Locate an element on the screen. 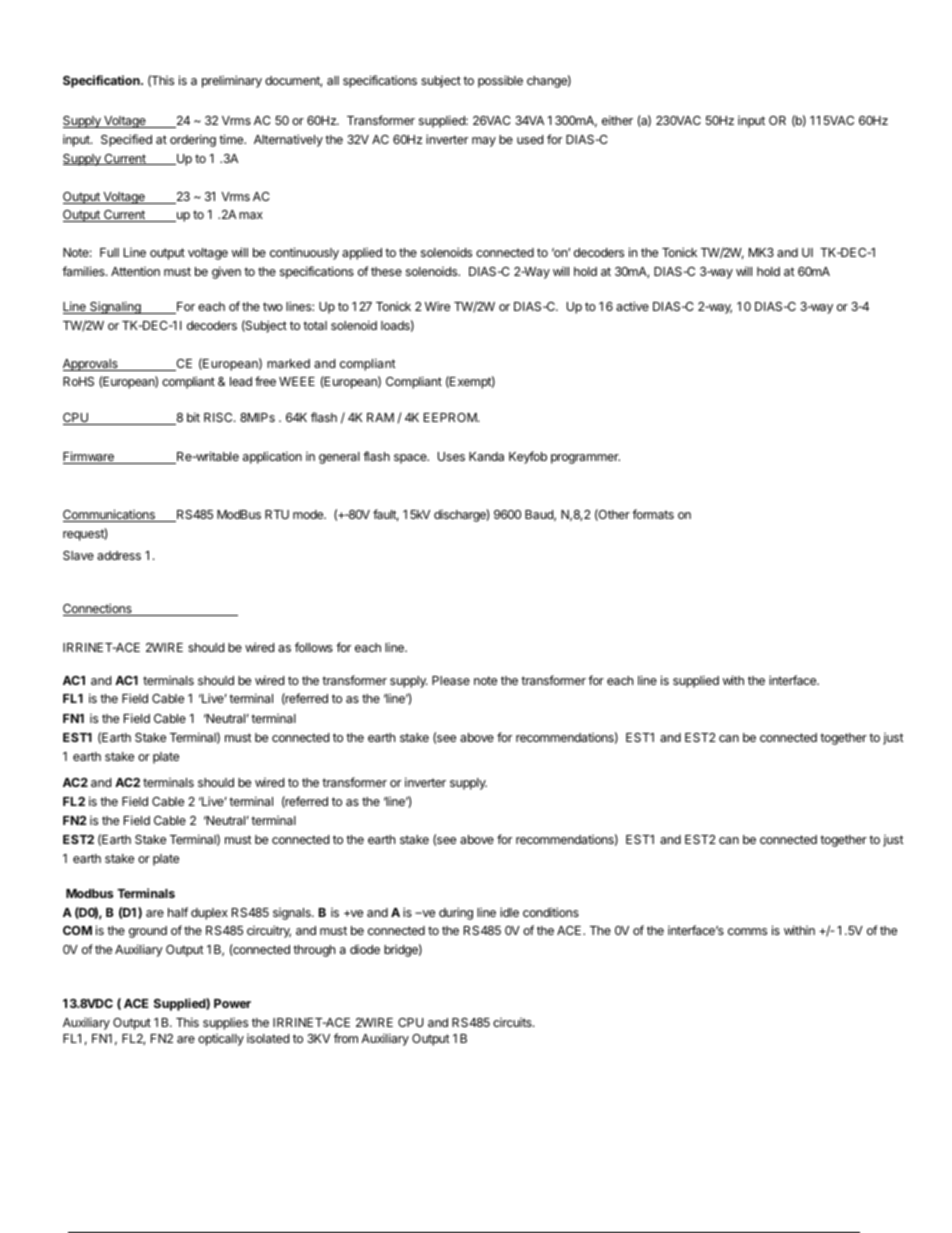  formats is located at coordinates (653, 514).
